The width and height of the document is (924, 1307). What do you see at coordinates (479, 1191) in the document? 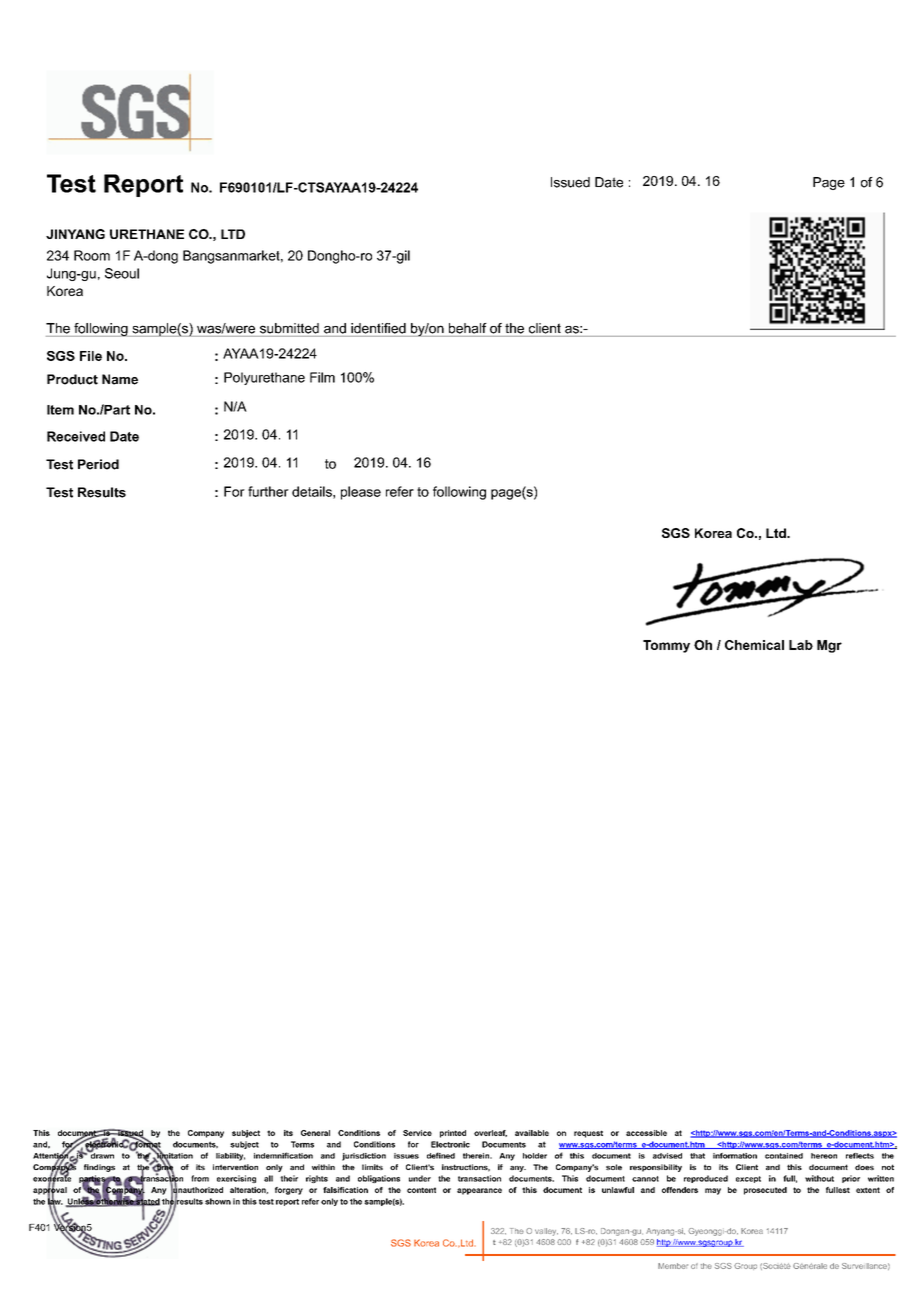
I see `appearance` at bounding box center [479, 1191].
